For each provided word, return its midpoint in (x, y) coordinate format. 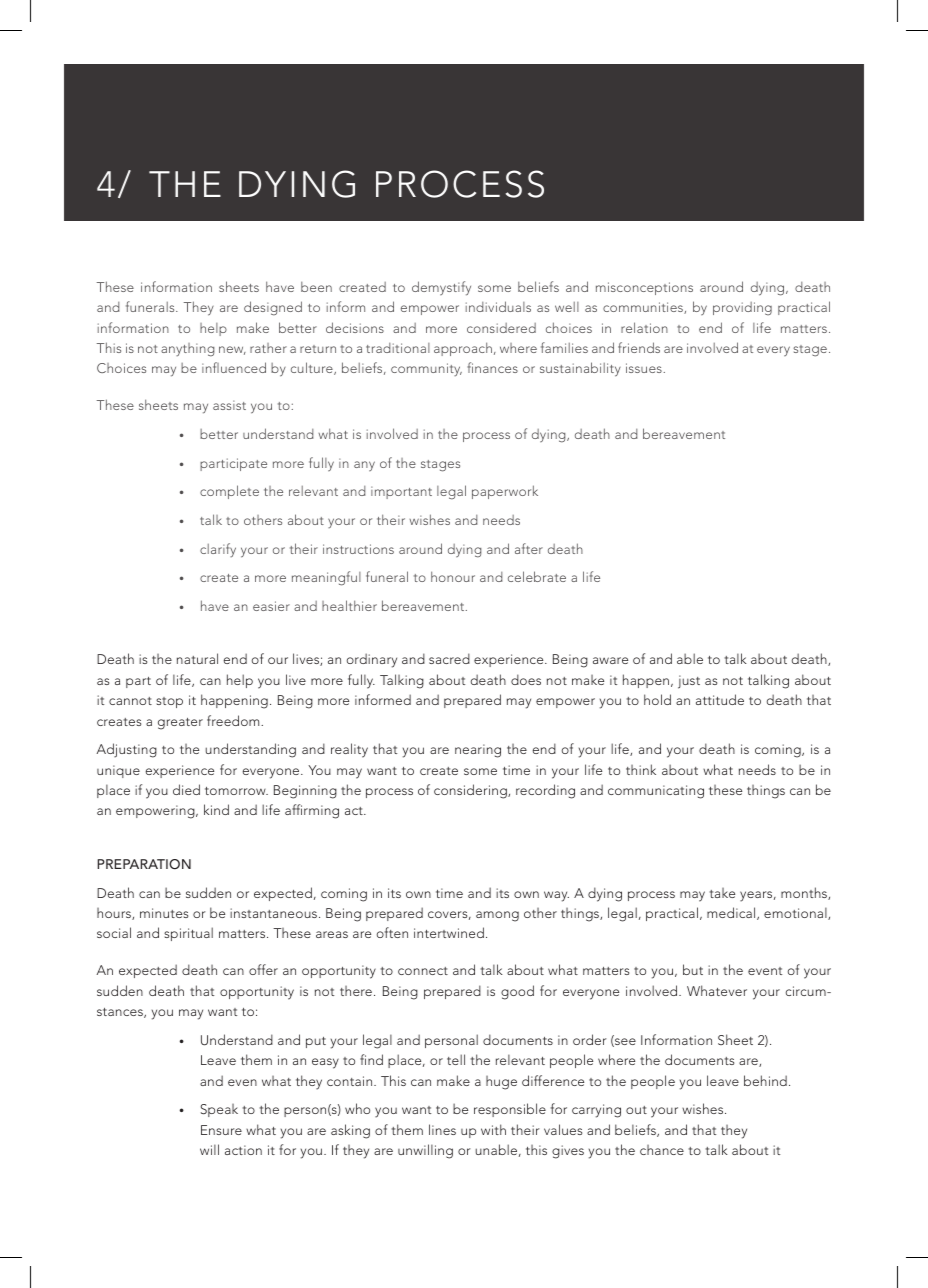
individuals (498, 306)
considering (471, 791)
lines (442, 1129)
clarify (218, 550)
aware (610, 660)
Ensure (221, 1130)
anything (187, 350)
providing (742, 309)
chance (662, 1150)
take (722, 893)
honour (453, 576)
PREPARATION (144, 864)
